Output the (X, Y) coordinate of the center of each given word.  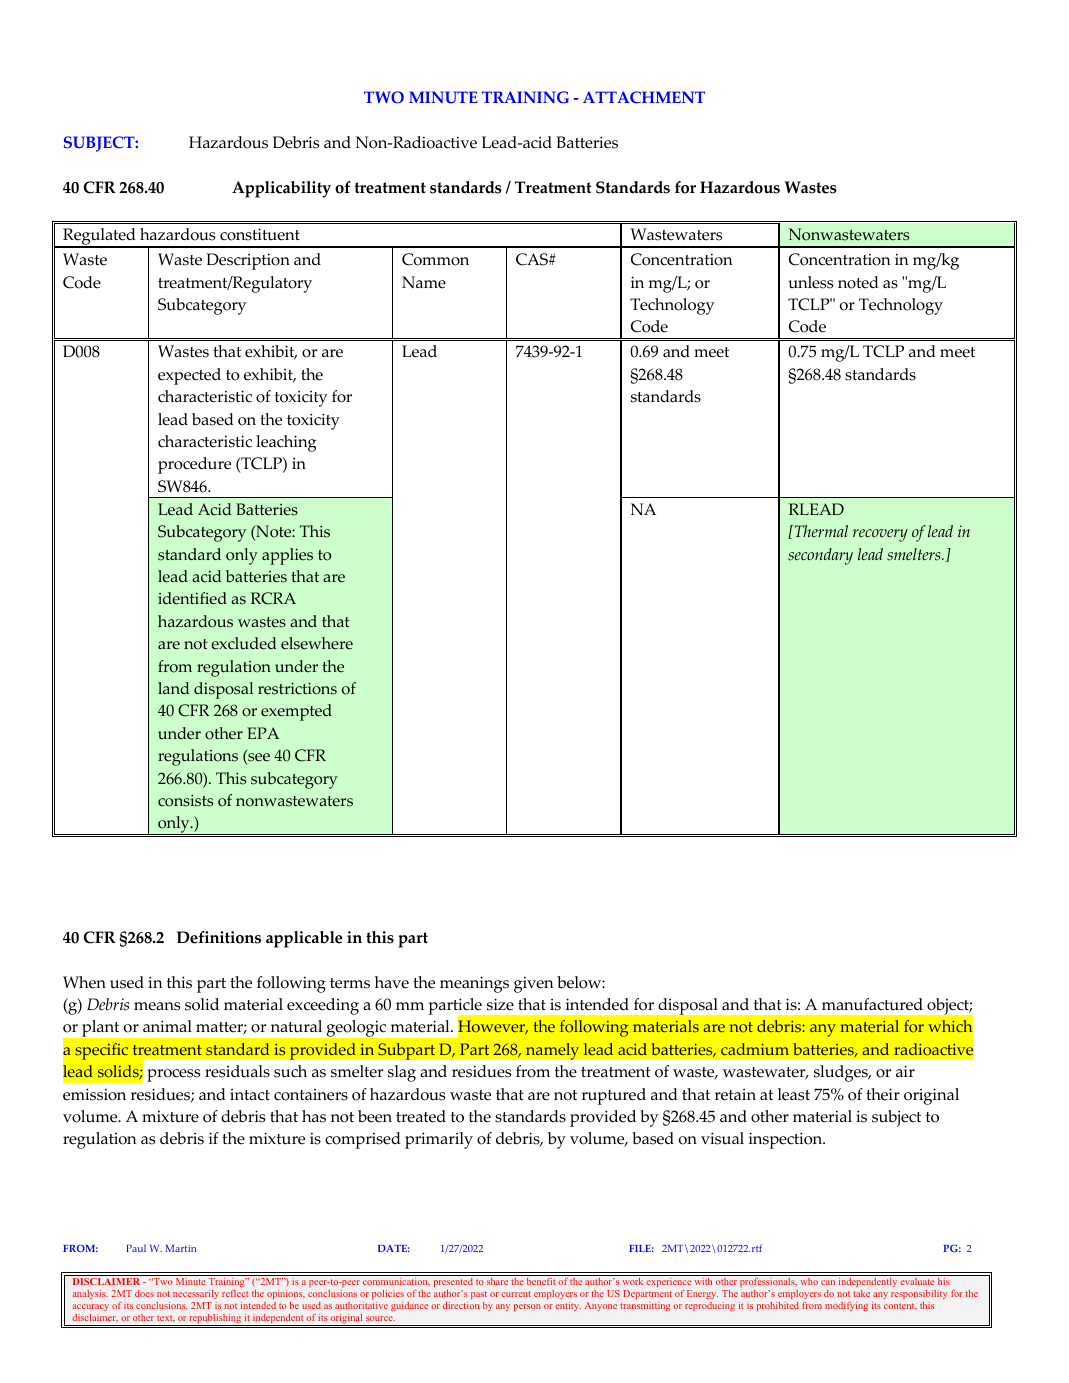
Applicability (281, 189)
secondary (820, 556)
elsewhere (317, 643)
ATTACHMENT (644, 97)
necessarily (196, 1294)
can (828, 1282)
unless (811, 282)
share (497, 1281)
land (174, 688)
